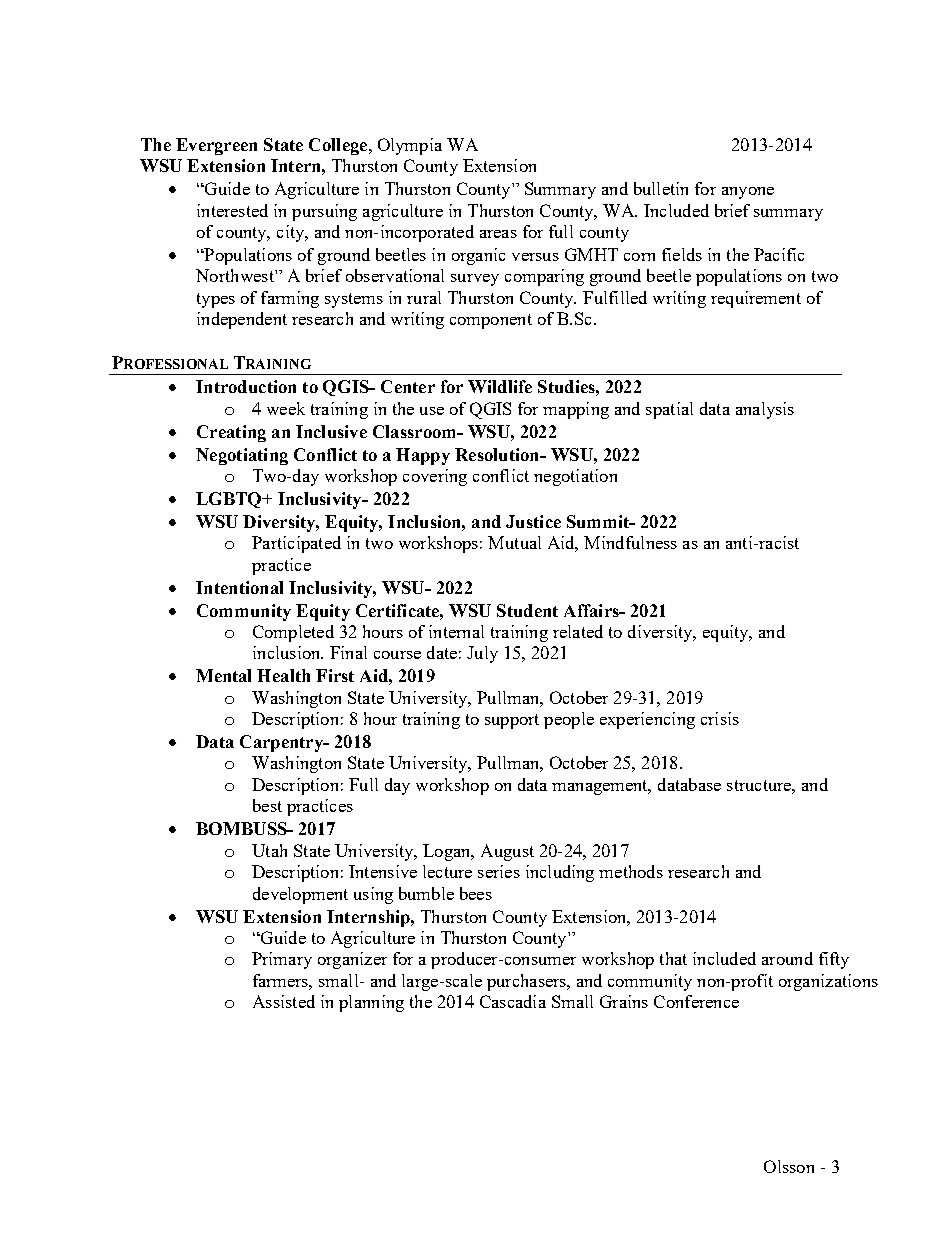 The image size is (952, 1233). I want to click on anyone, so click(748, 193).
